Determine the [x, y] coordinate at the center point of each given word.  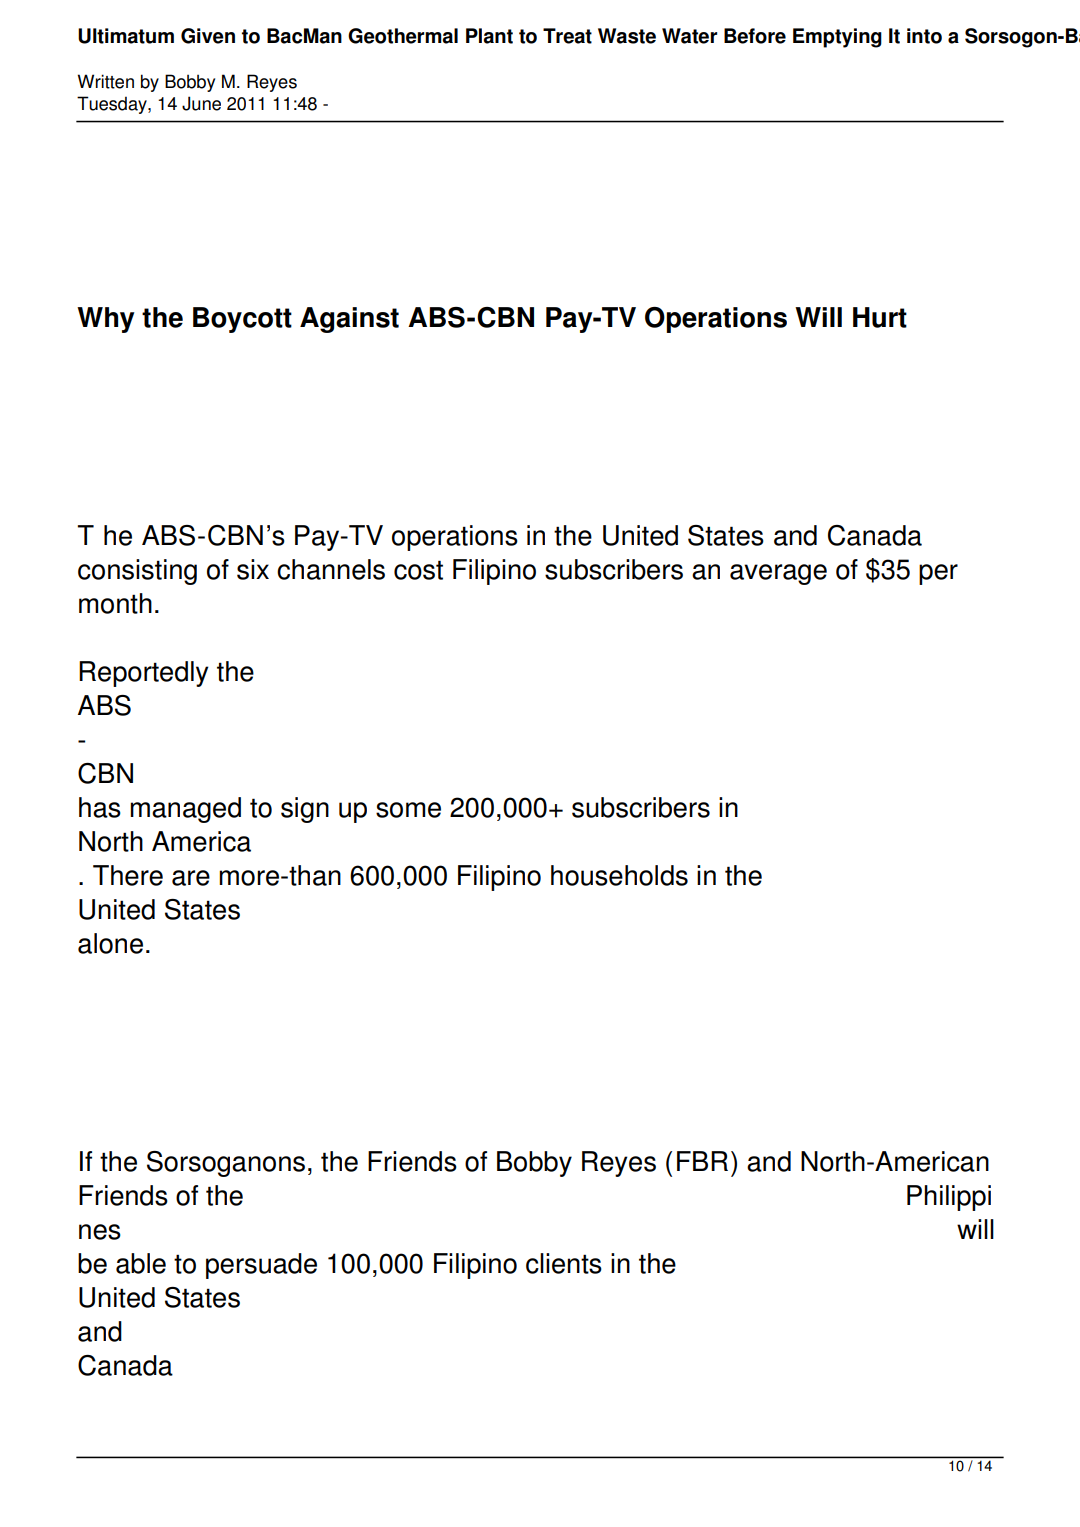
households [619, 875]
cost [418, 570]
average [778, 574]
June [201, 103]
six [253, 569]
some [408, 810]
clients [564, 1263]
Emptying [837, 38]
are [191, 878]
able [141, 1263]
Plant [489, 36]
